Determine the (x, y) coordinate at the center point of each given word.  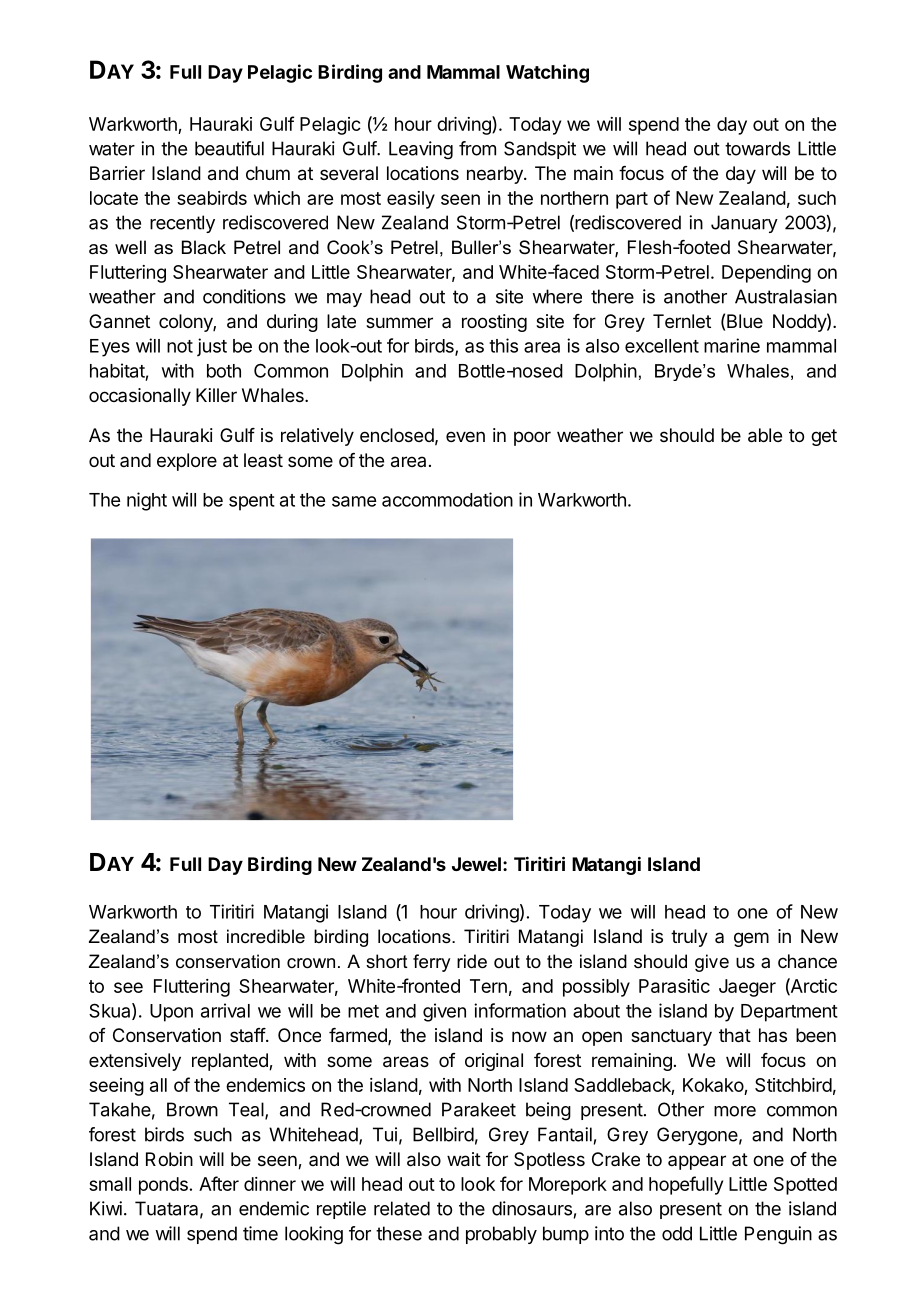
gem (751, 939)
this (503, 345)
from (477, 148)
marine (732, 345)
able (765, 435)
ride (472, 961)
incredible (266, 936)
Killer (216, 395)
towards (757, 148)
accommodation (447, 499)
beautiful (229, 148)
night (147, 501)
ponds (163, 1186)
